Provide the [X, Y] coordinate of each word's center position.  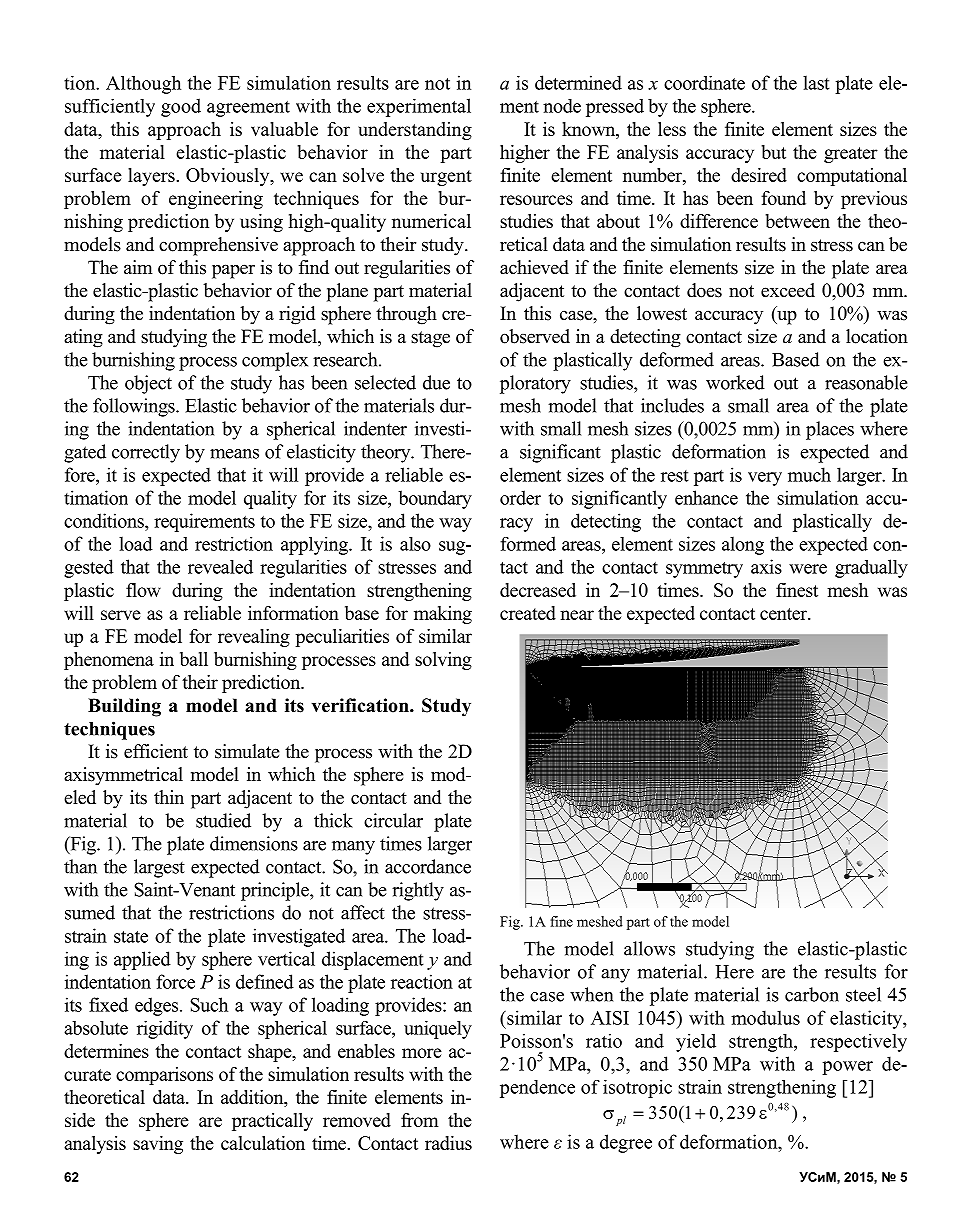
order [520, 497]
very [765, 479]
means [234, 454]
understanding [415, 131]
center [785, 614]
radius [448, 1143]
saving [158, 1145]
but [773, 152]
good [181, 107]
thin [169, 797]
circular [393, 820]
